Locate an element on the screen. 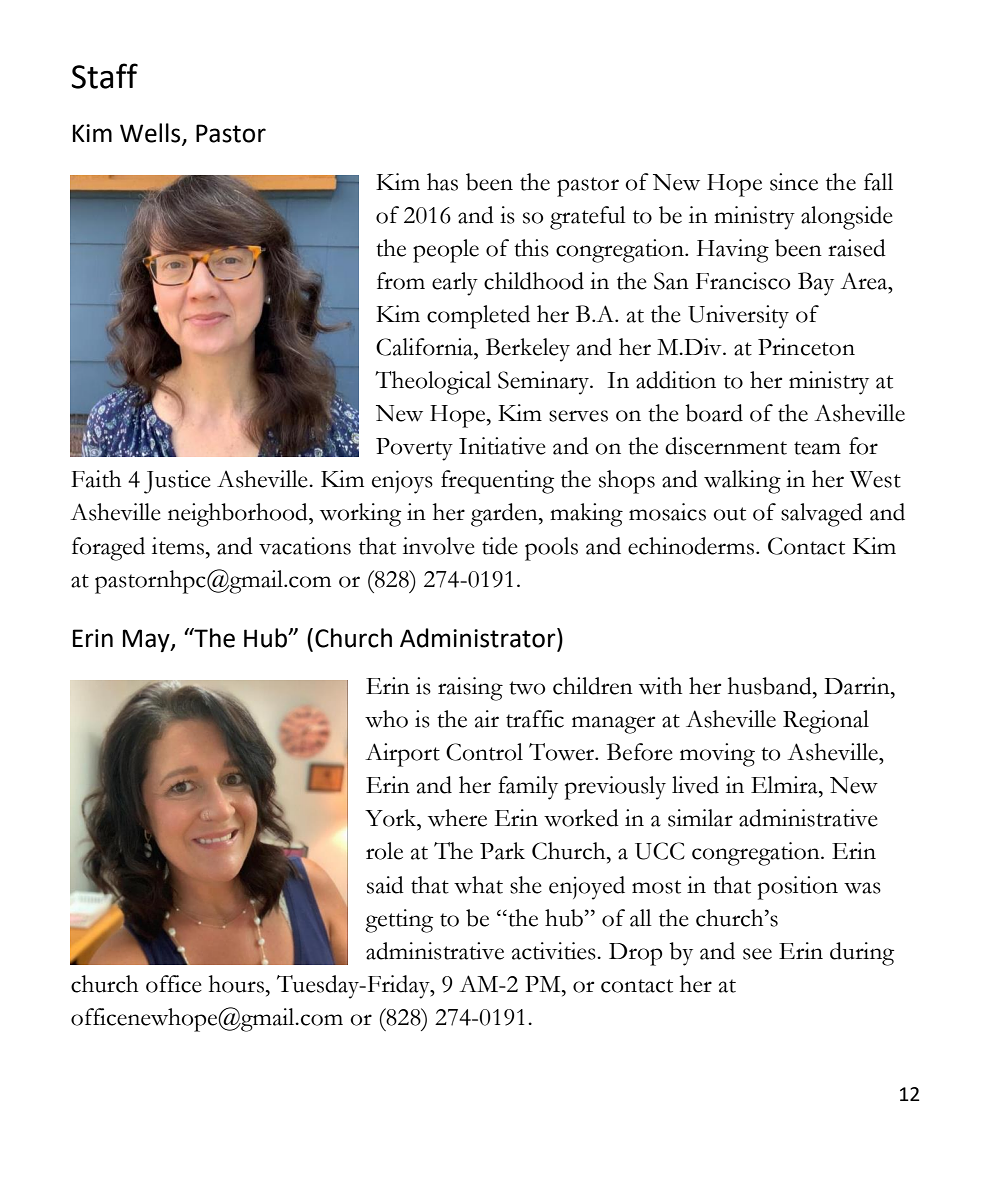 The height and width of the screenshot is (1204, 991). from is located at coordinates (401, 281).
